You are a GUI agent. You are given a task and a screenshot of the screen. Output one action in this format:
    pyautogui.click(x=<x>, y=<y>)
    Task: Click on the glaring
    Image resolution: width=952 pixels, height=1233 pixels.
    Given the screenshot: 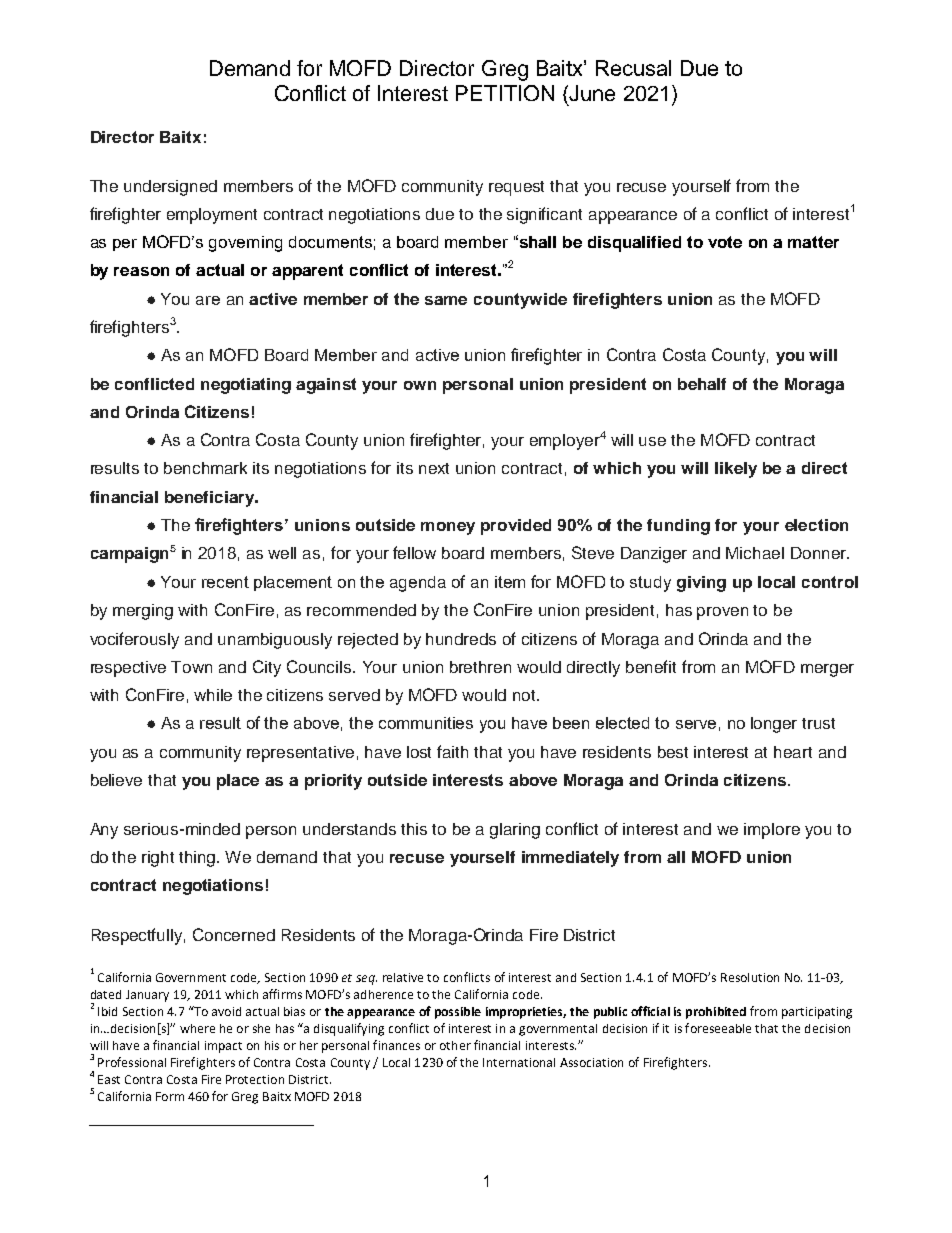 What is the action you would take?
    pyautogui.click(x=515, y=831)
